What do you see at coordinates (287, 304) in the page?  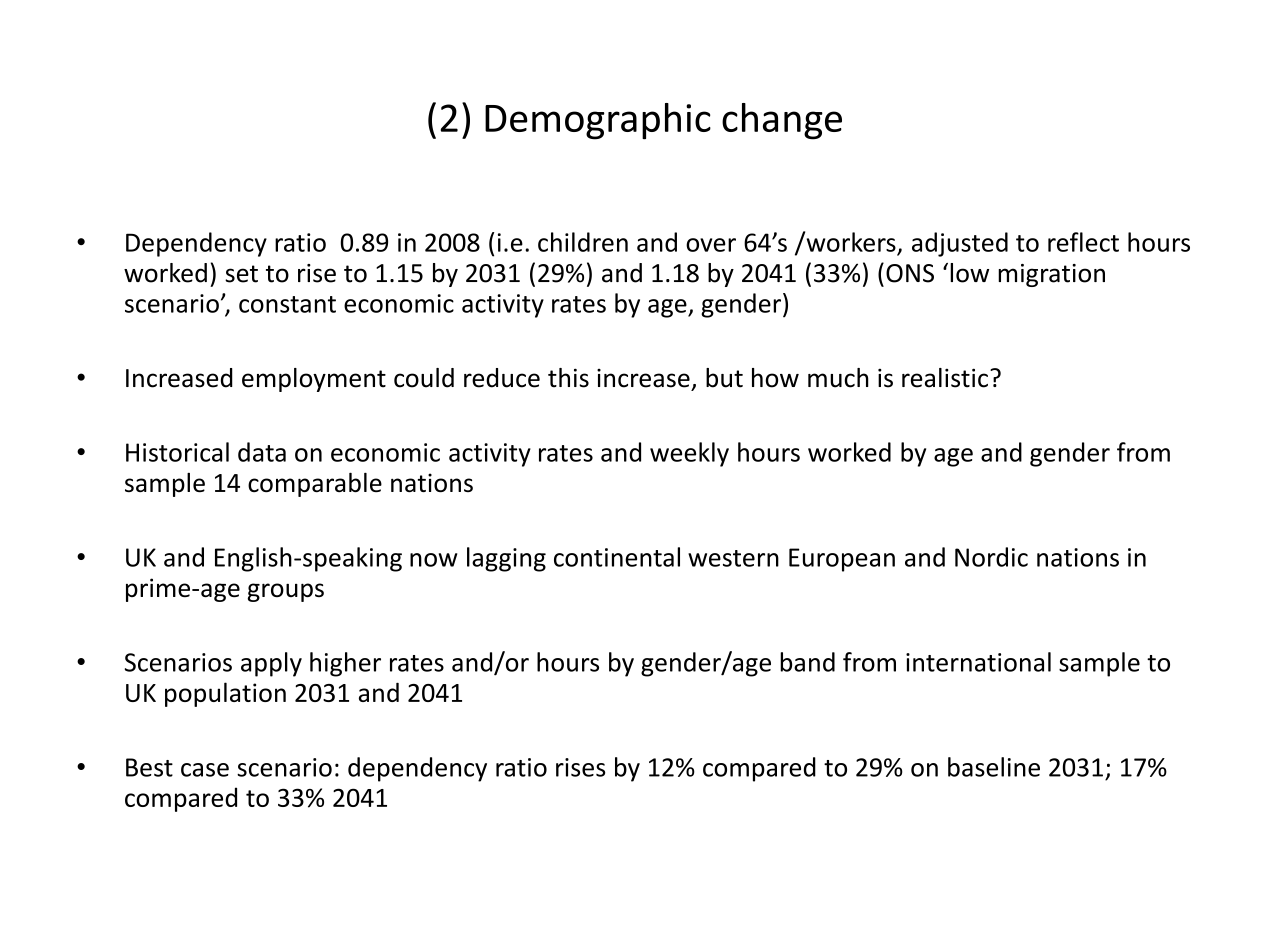 I see `constant` at bounding box center [287, 304].
